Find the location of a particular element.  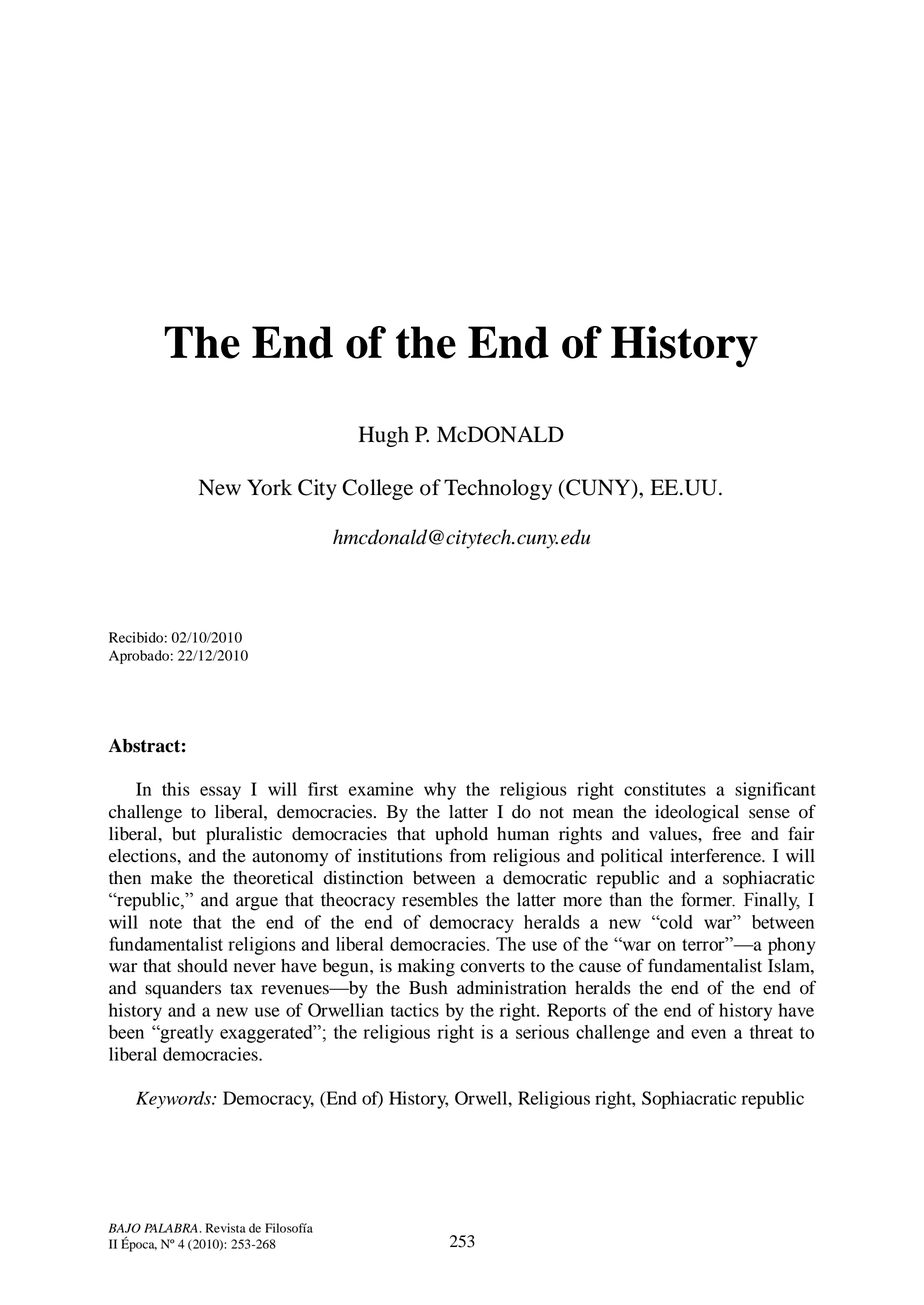

York is located at coordinates (269, 487).
